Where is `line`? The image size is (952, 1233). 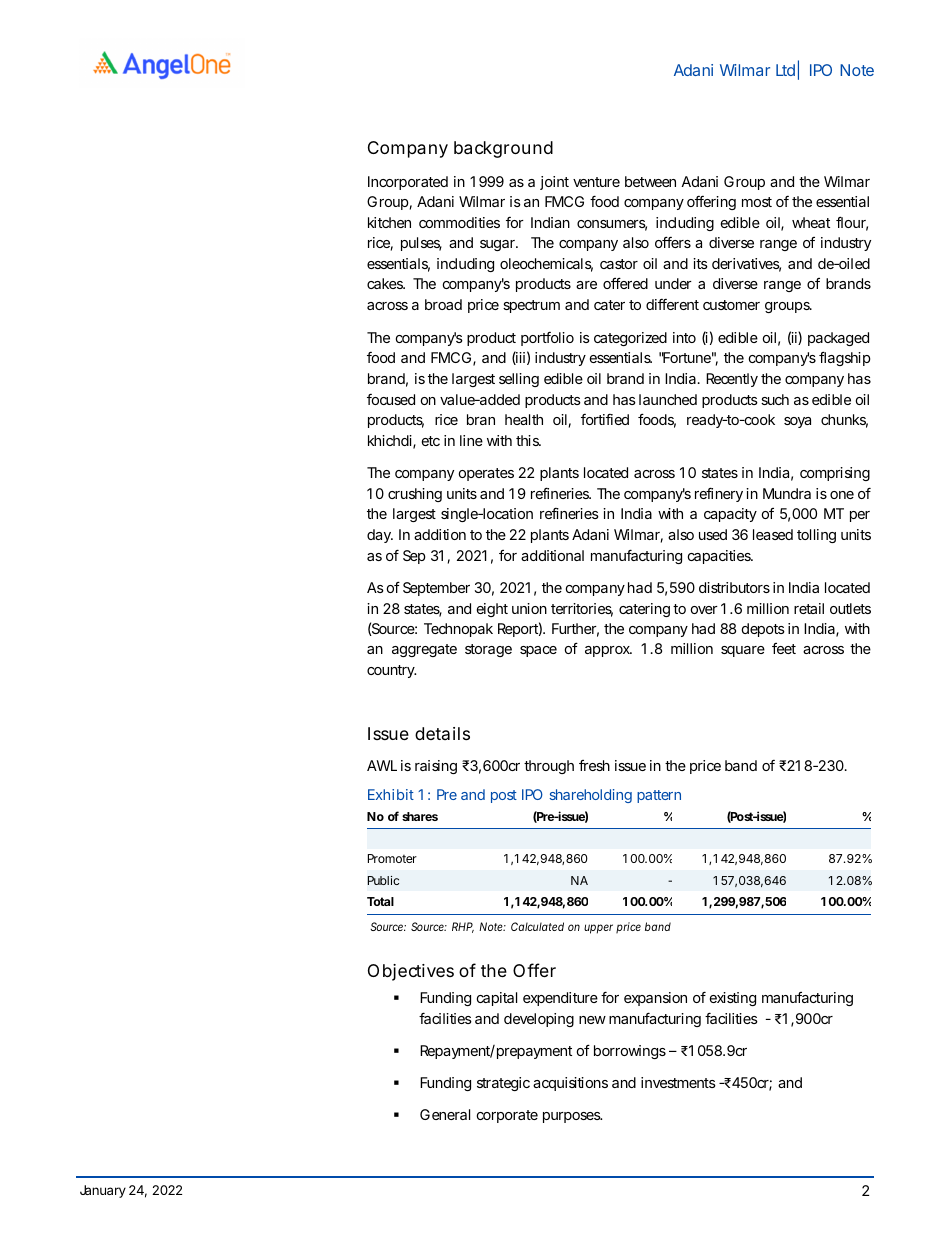 line is located at coordinates (471, 440).
